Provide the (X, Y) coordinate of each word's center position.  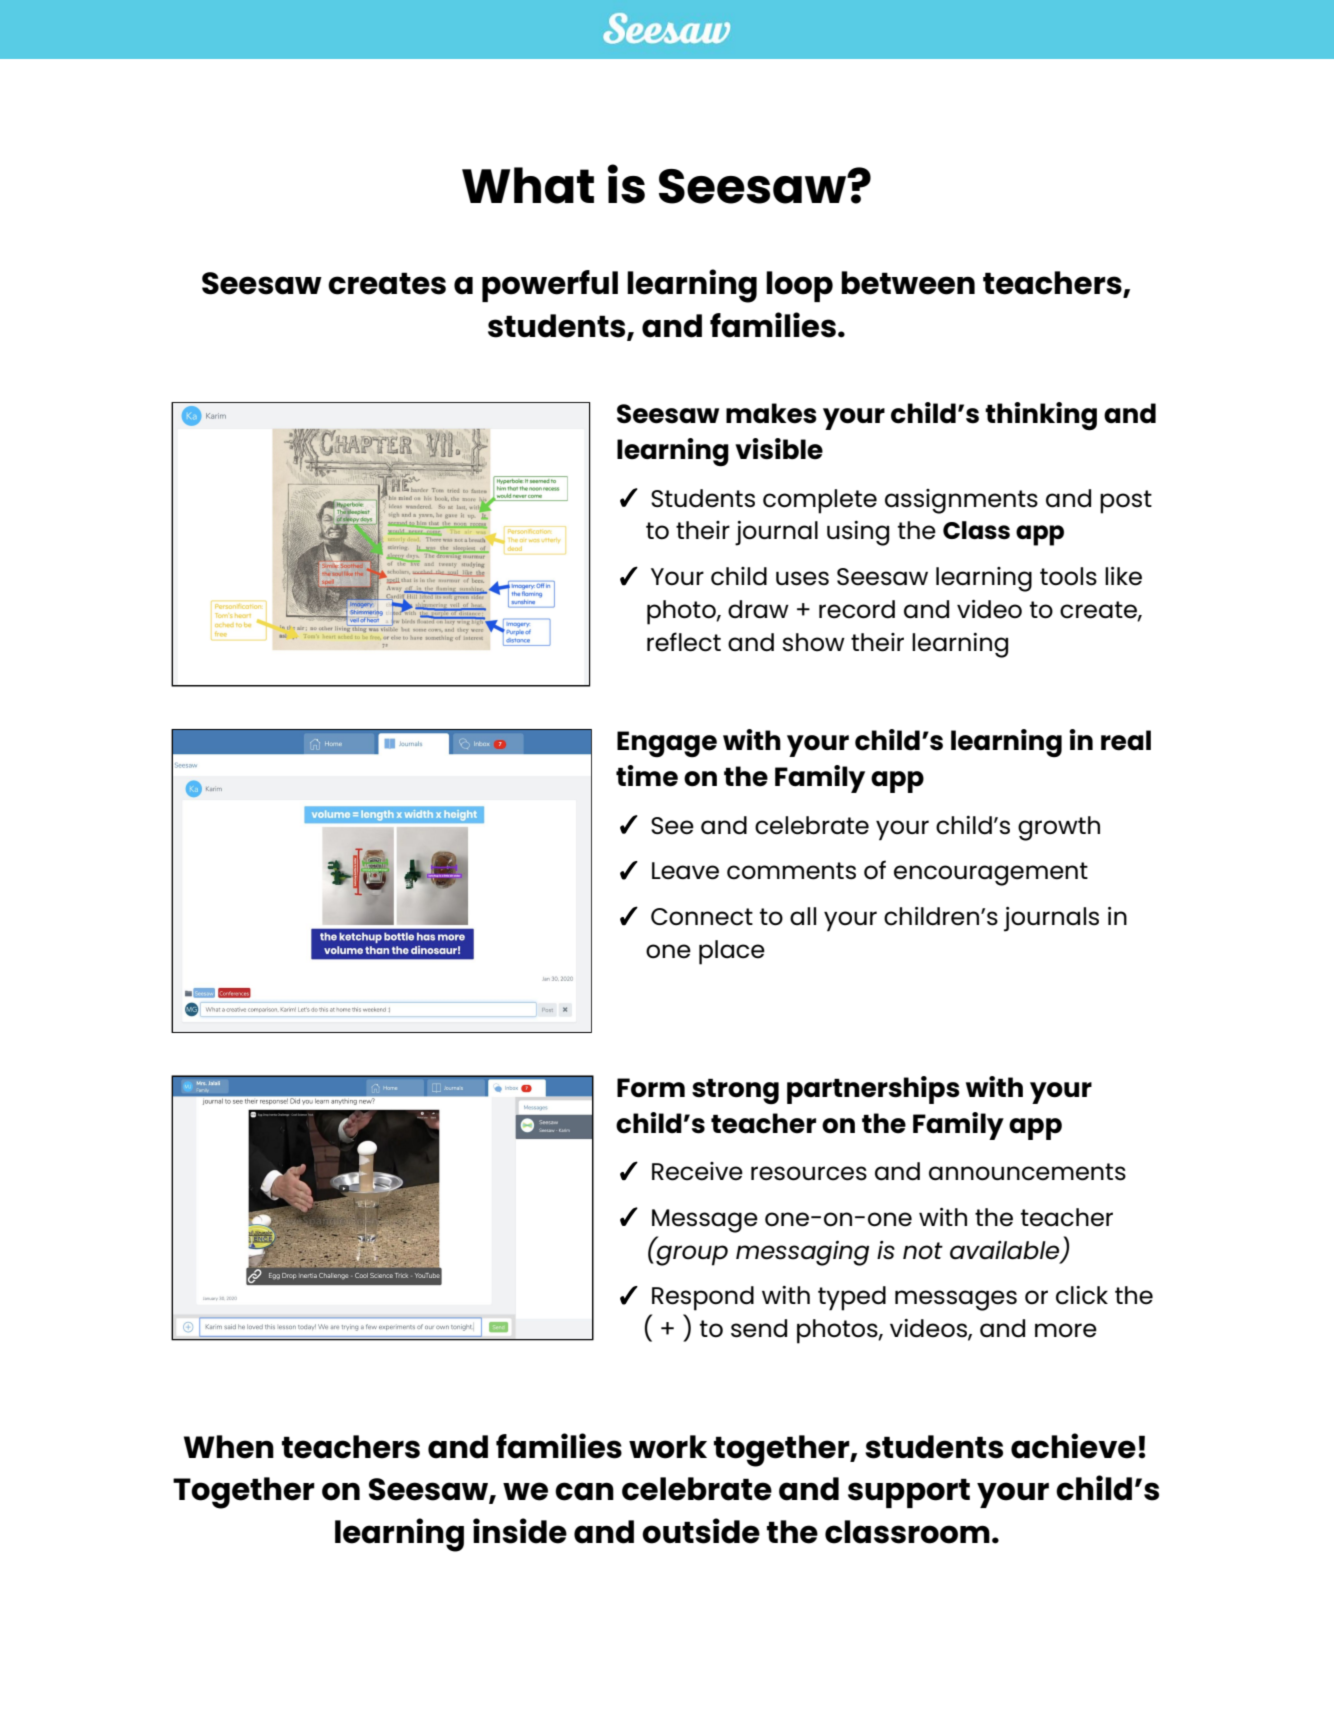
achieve (1073, 1446)
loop (799, 286)
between (908, 283)
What (528, 185)
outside (701, 1531)
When (229, 1447)
